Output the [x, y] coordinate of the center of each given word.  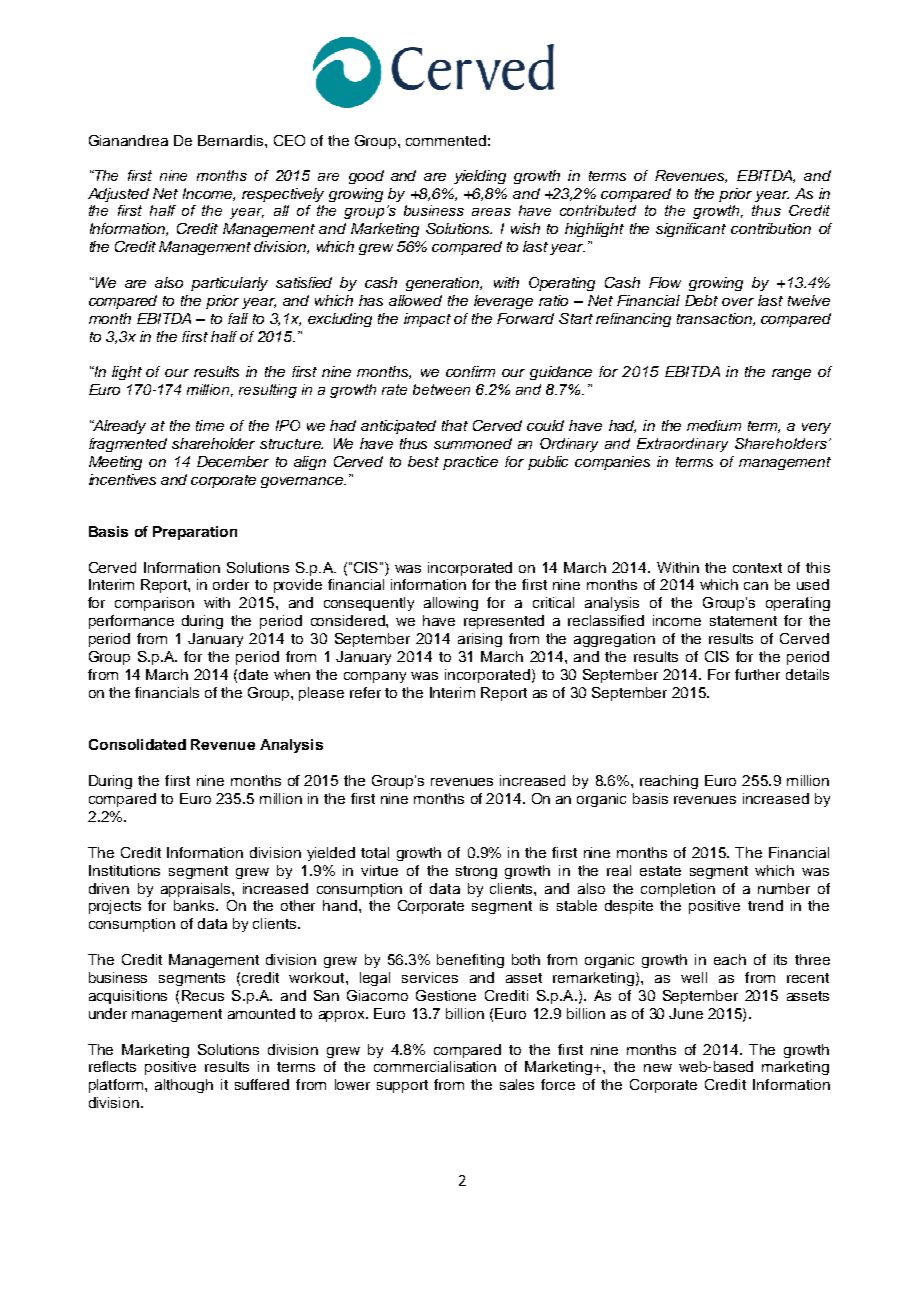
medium [714, 425]
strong [476, 872]
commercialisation [435, 1066]
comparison [154, 604]
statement [743, 621]
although [184, 1086]
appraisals [197, 890]
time [210, 425]
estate [660, 871]
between [441, 389]
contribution [771, 228]
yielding [480, 177]
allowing [451, 604]
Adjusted [118, 195]
